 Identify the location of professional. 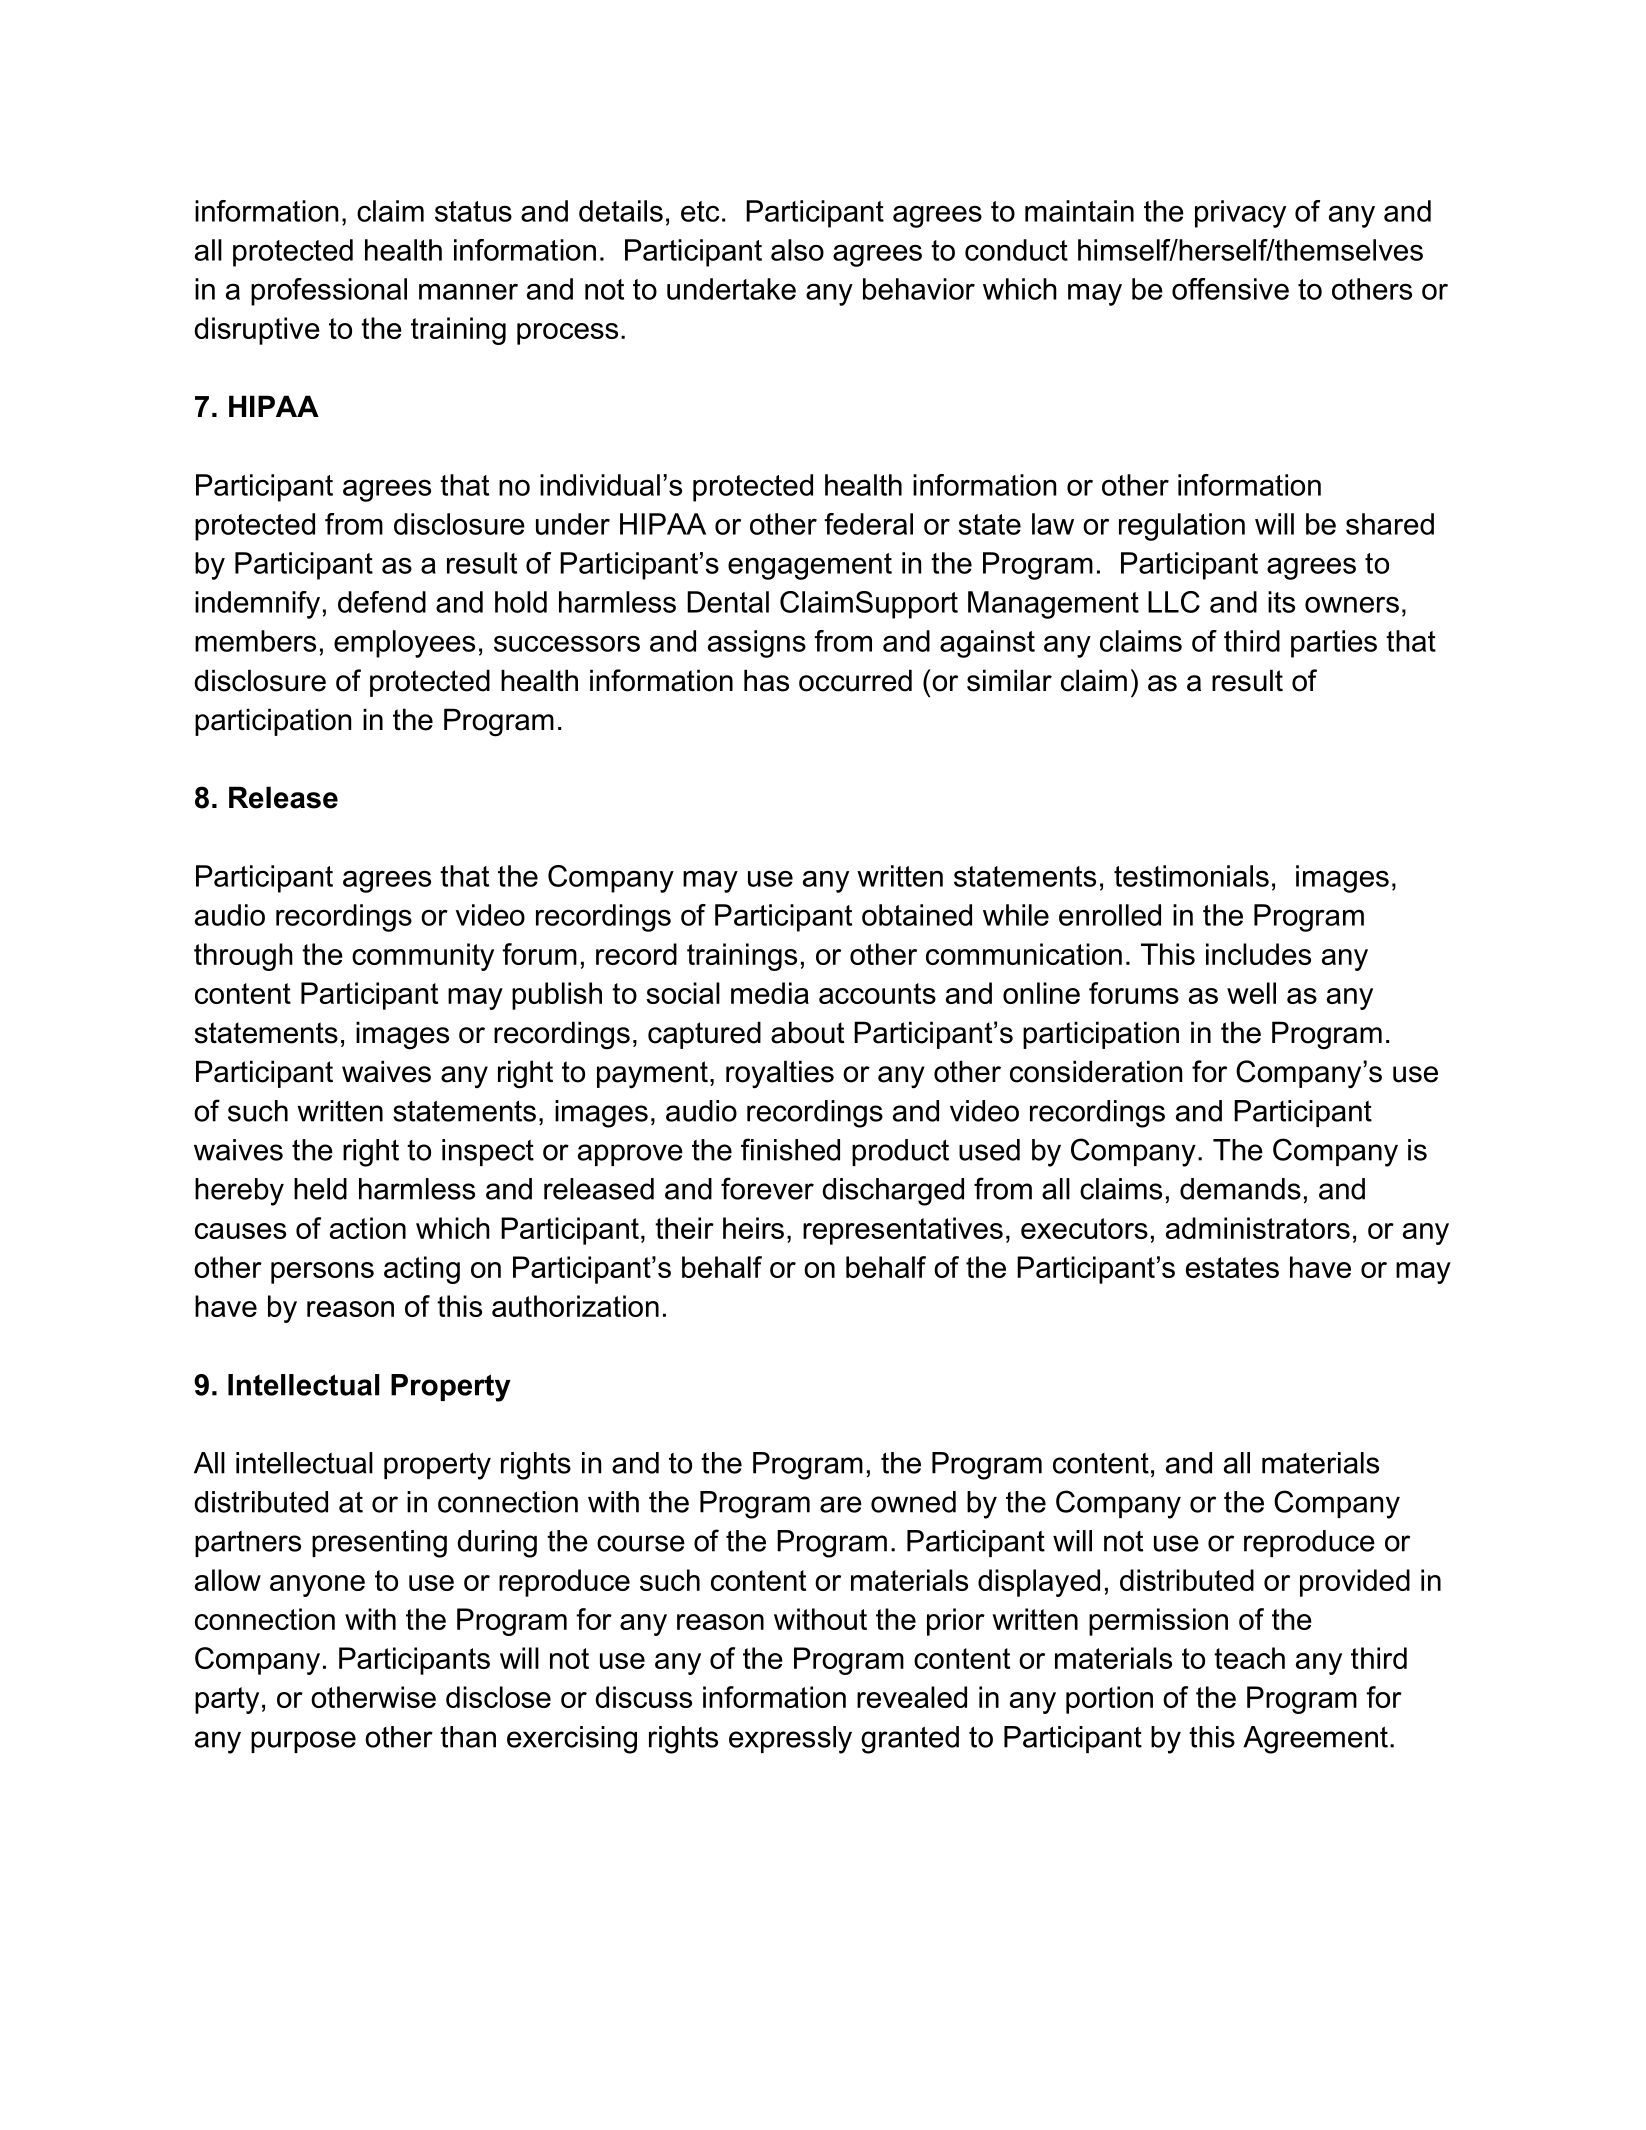
(329, 292).
